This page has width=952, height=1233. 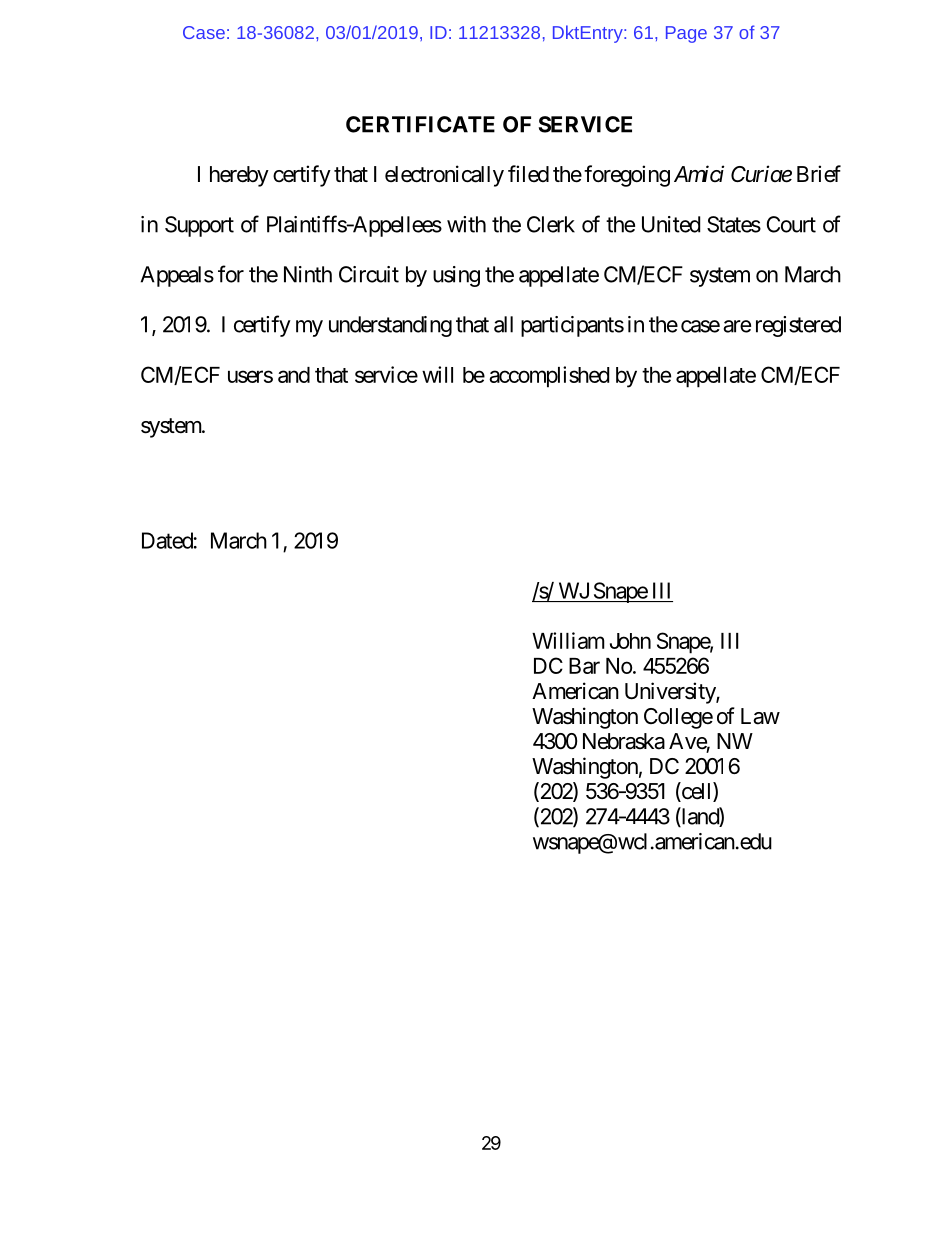 What do you see at coordinates (549, 377) in the page?
I see `accomplished` at bounding box center [549, 377].
